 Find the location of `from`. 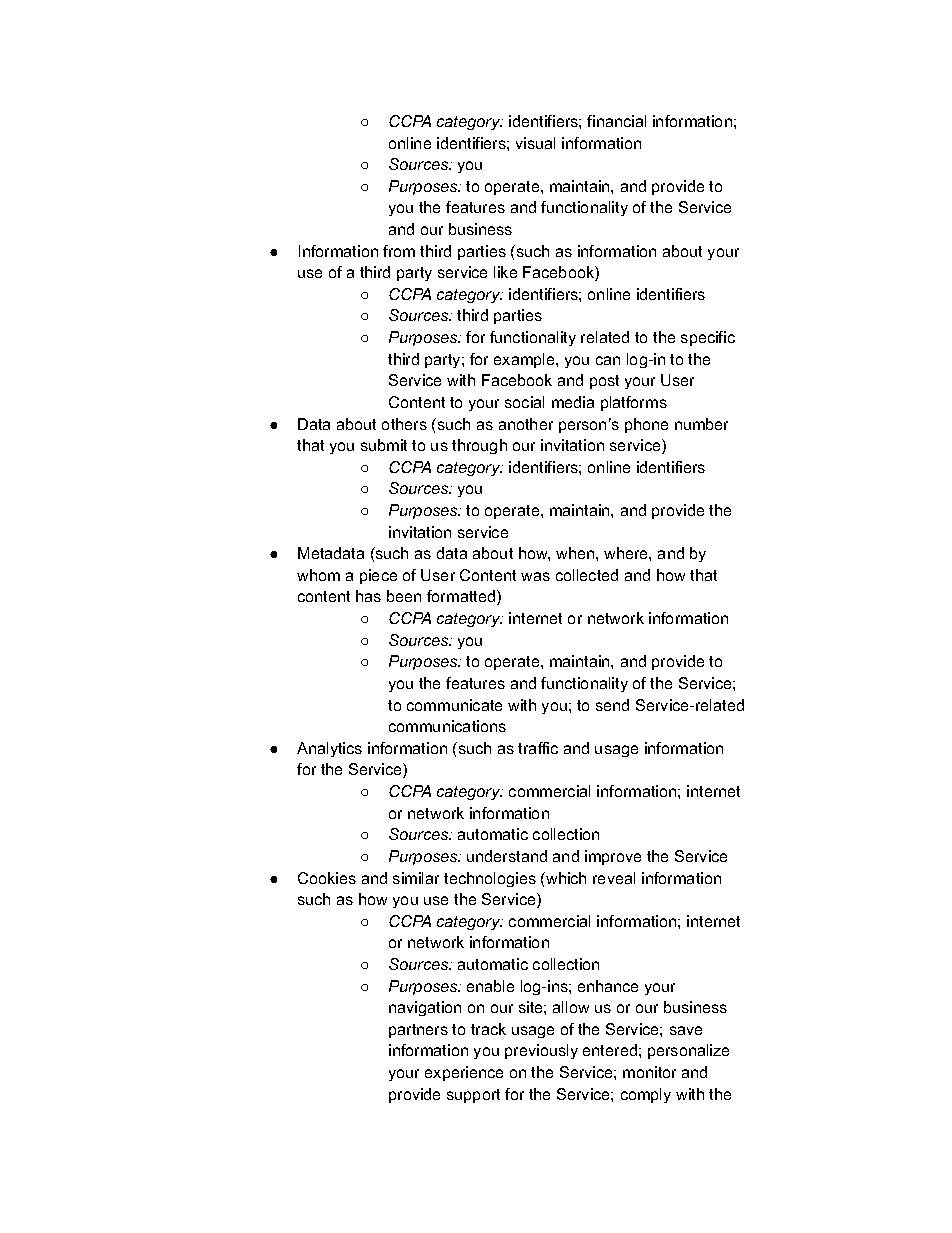

from is located at coordinates (399, 251).
